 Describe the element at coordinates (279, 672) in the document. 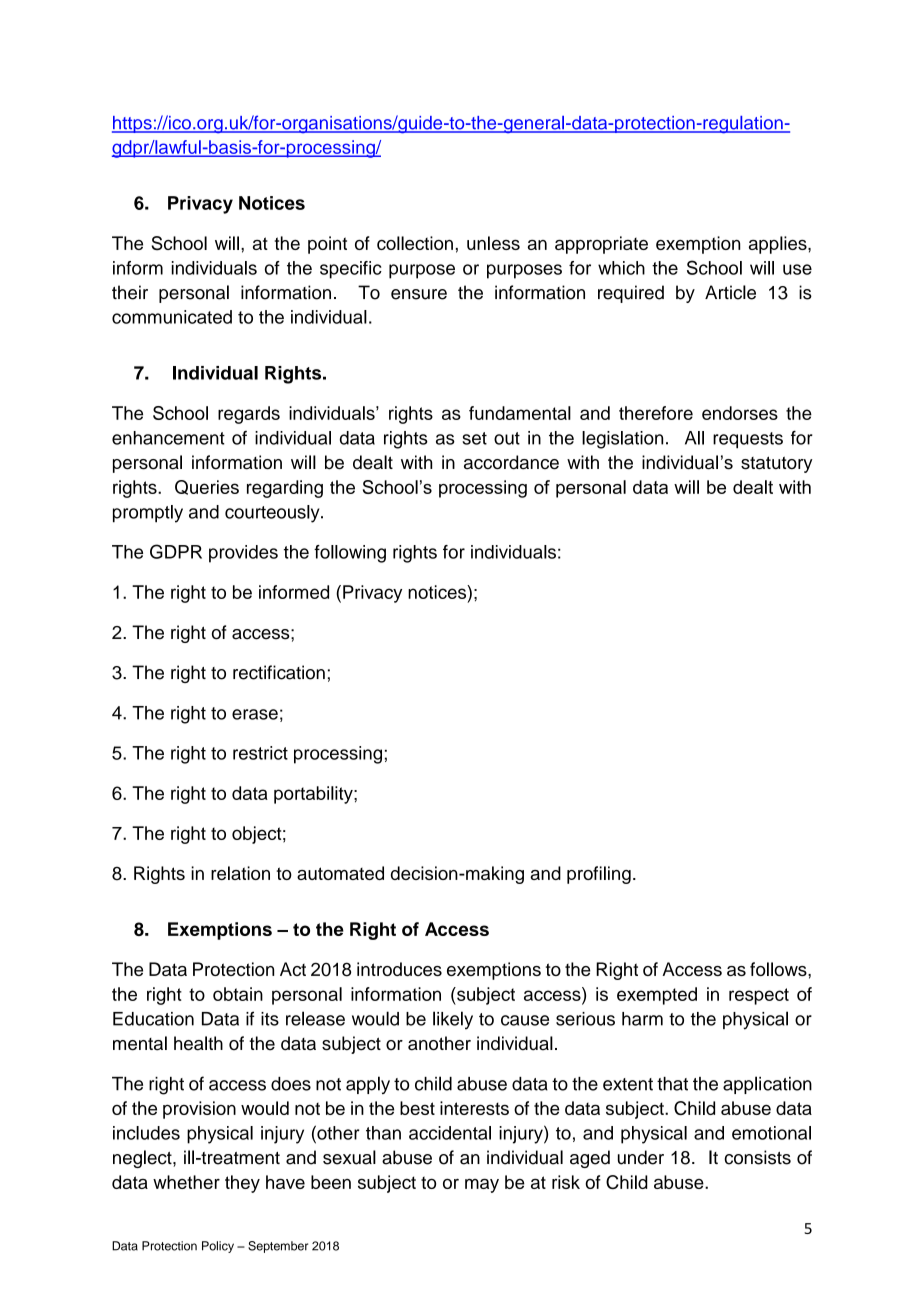

I see `rectification` at that location.
